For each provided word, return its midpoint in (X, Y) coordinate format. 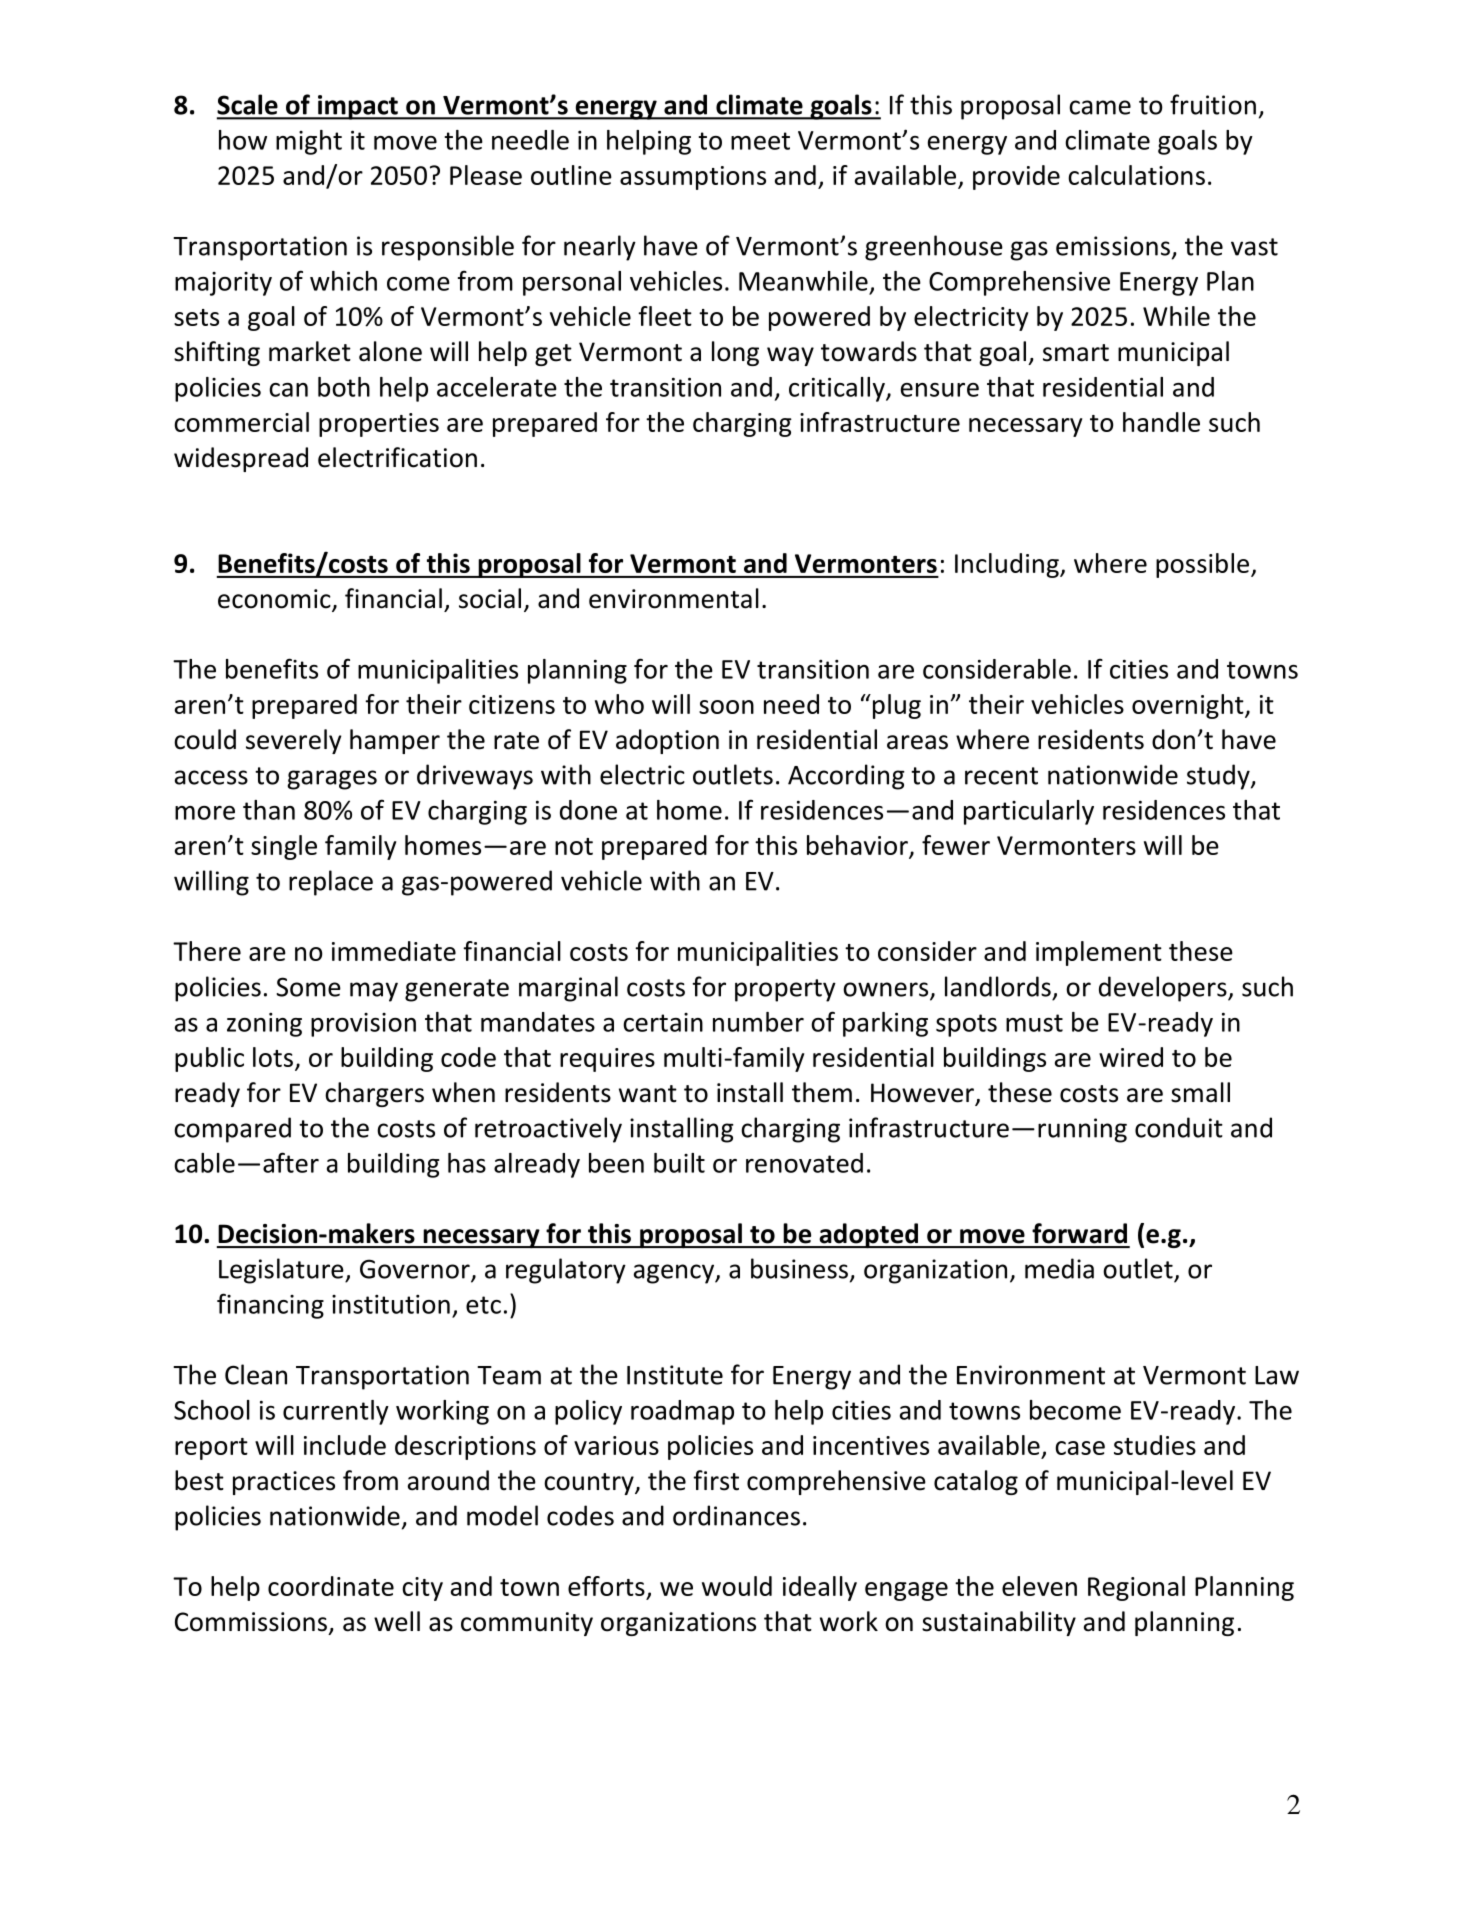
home (689, 810)
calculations (1136, 175)
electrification (397, 457)
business (799, 1268)
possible (1204, 565)
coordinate (331, 1586)
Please (486, 175)
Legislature (282, 1271)
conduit (1179, 1127)
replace (331, 883)
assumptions (693, 178)
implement (1099, 953)
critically (838, 389)
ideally (820, 1588)
